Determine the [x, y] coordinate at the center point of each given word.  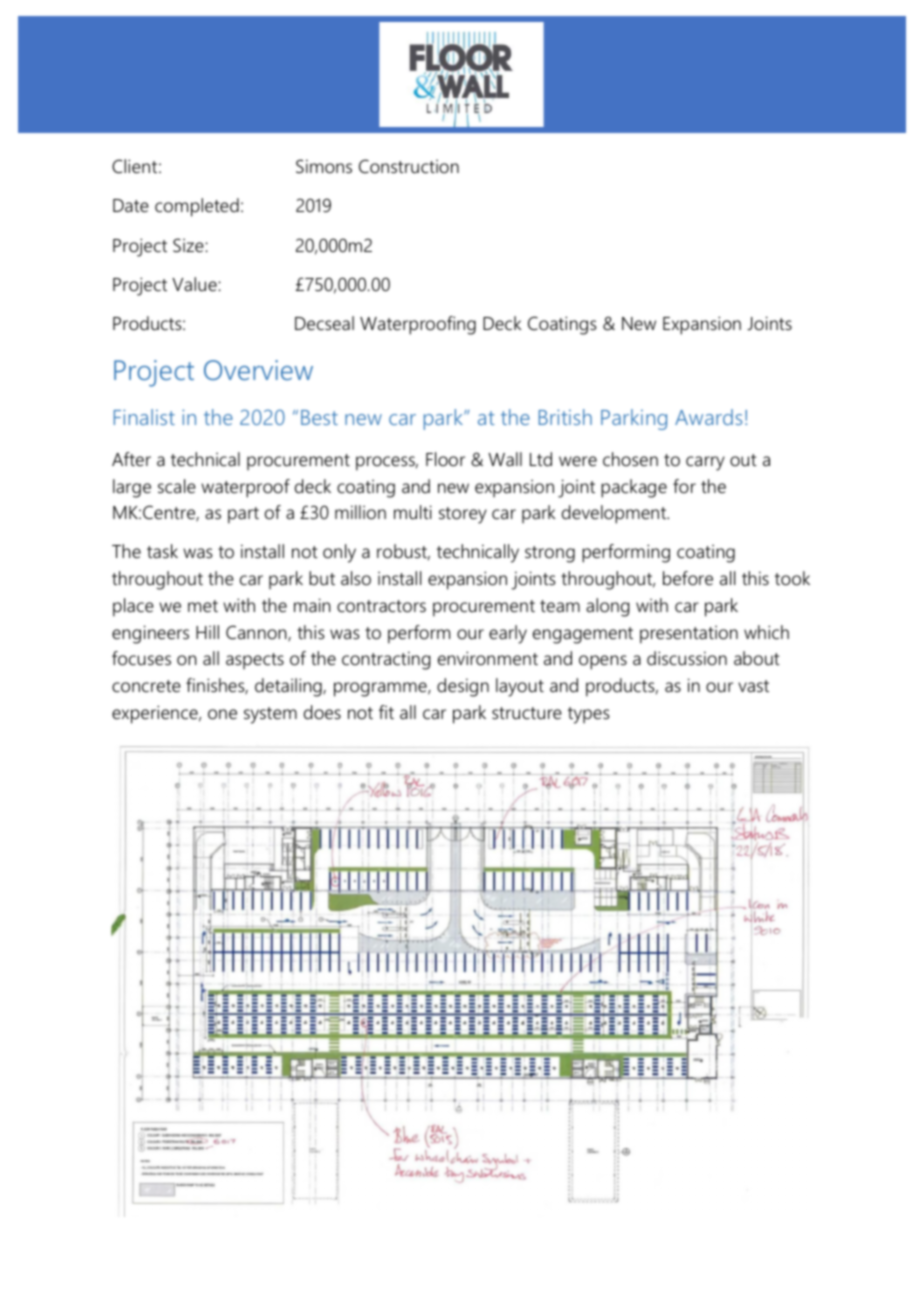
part [243, 515]
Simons [324, 166]
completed [197, 207]
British [565, 417]
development [615, 514]
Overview [258, 370]
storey [463, 515]
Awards [708, 417]
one [222, 714]
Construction [409, 166]
